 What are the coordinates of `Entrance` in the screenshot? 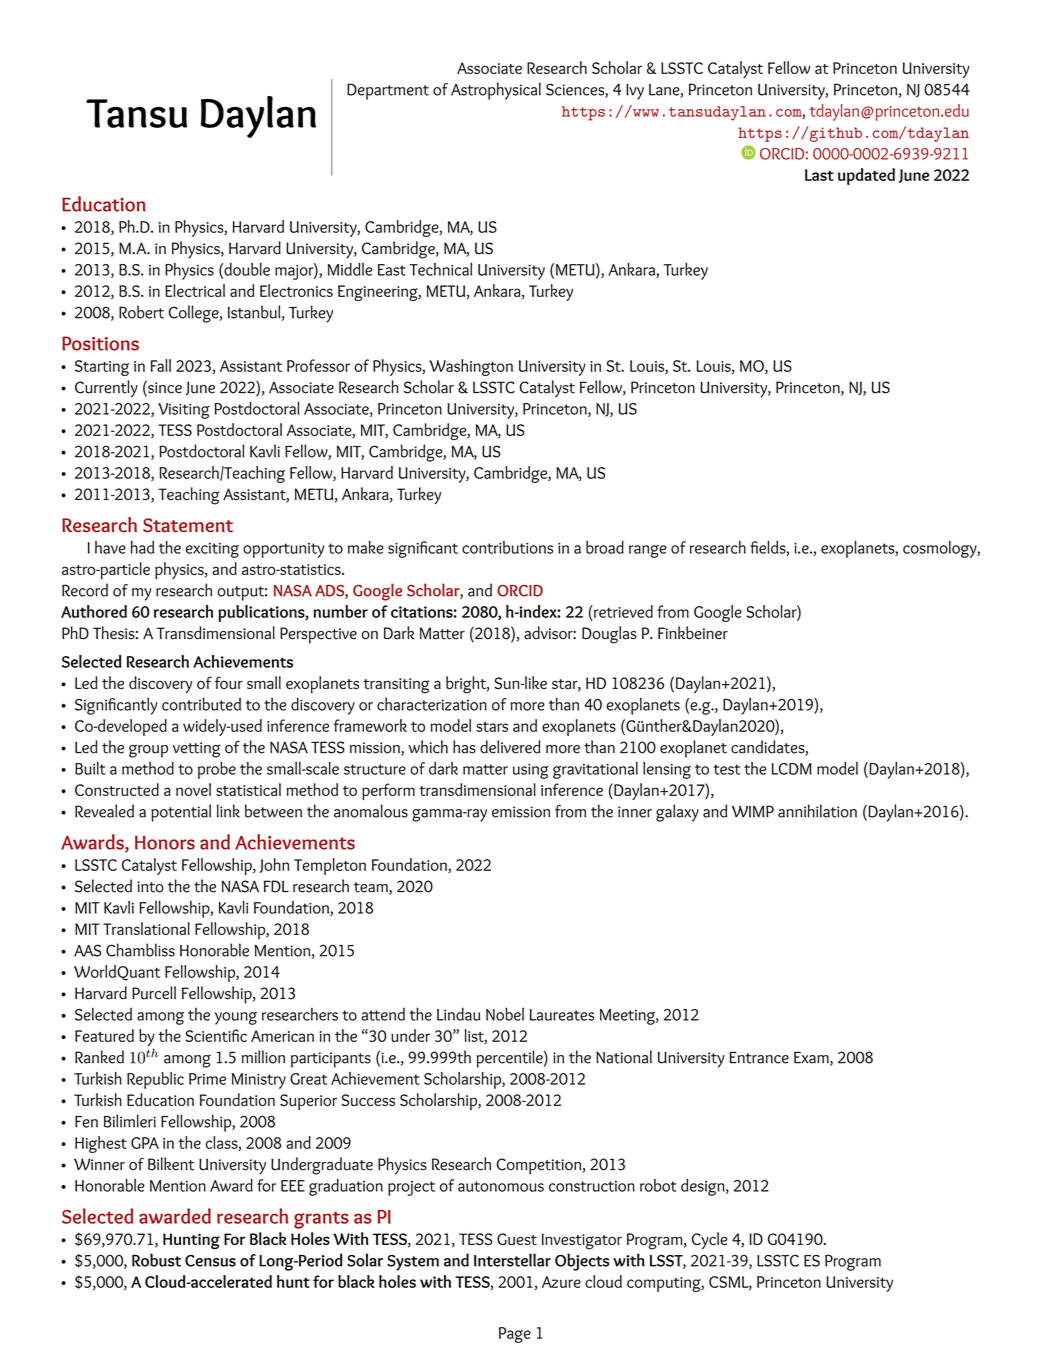 It's located at (759, 1057).
